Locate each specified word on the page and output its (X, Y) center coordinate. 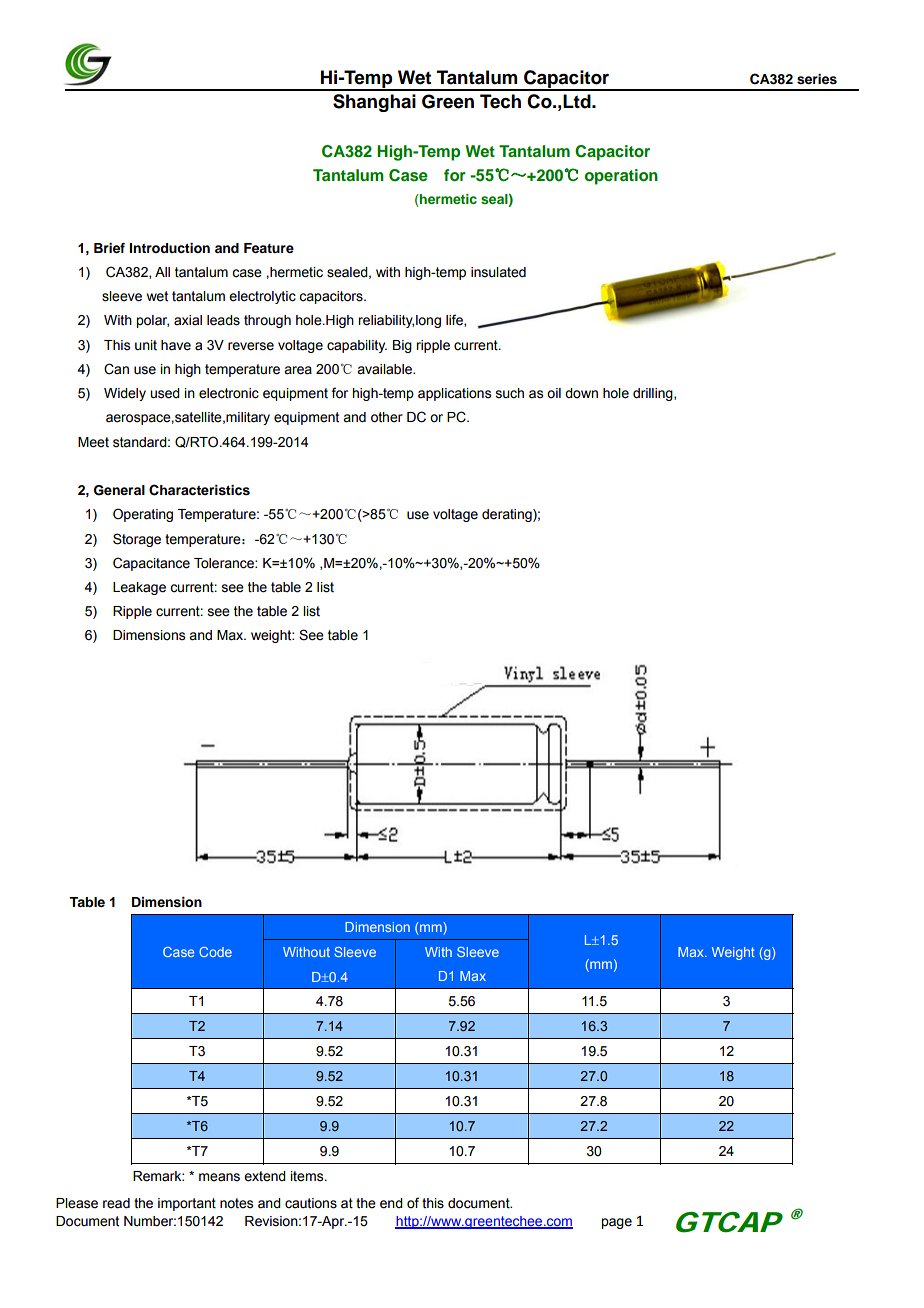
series (817, 79)
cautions (311, 1203)
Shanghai (374, 103)
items (308, 1176)
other (387, 417)
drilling (654, 394)
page (616, 1223)
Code (215, 952)
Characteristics (199, 490)
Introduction (169, 248)
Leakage (139, 588)
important (187, 1204)
